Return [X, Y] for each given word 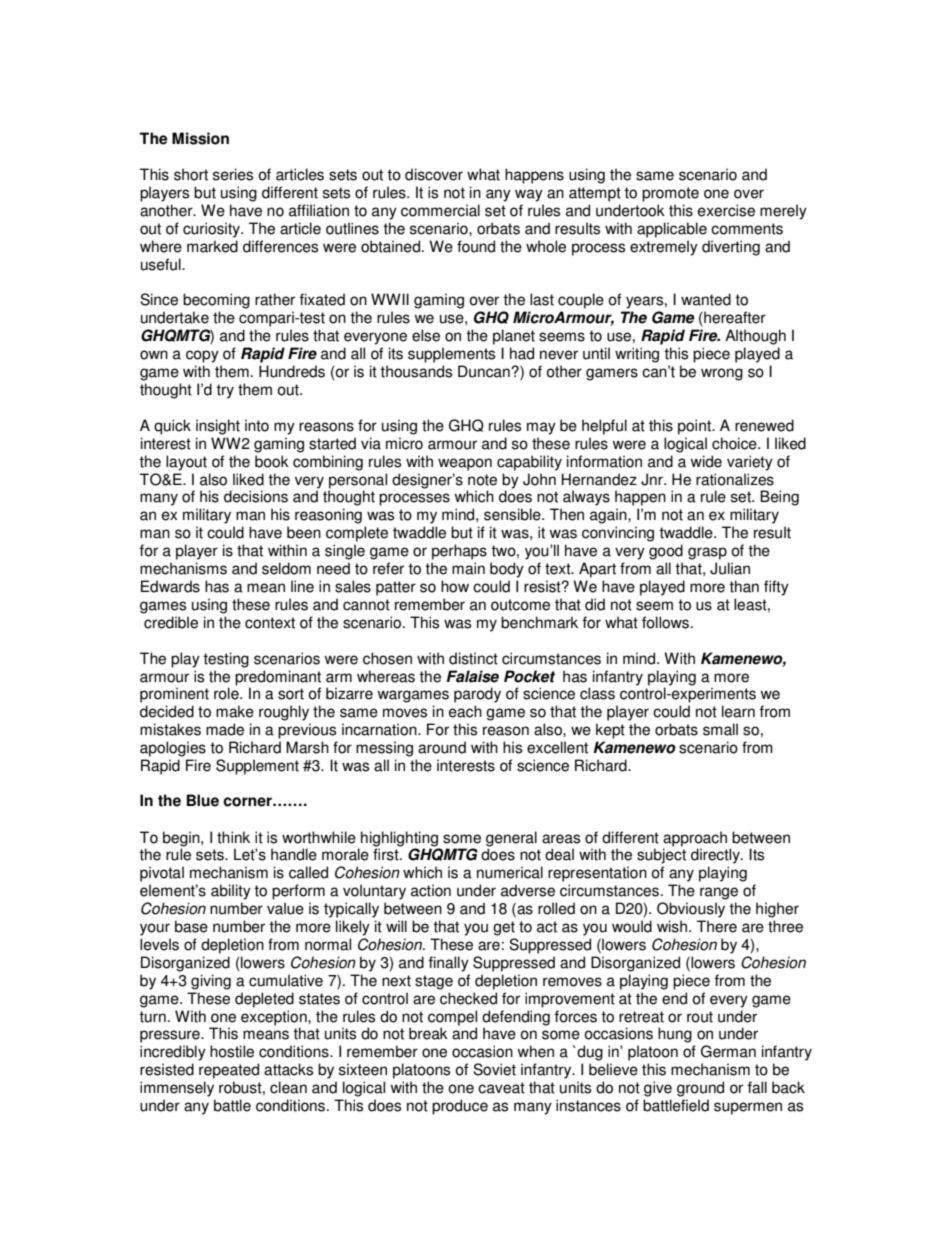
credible [171, 622]
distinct [473, 658]
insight [218, 427]
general [511, 839]
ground [700, 1089]
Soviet [494, 1069]
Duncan [485, 371]
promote [670, 194]
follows [665, 622]
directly [716, 856]
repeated [229, 1071]
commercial [440, 210]
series [233, 174]
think [233, 837]
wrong [722, 374]
